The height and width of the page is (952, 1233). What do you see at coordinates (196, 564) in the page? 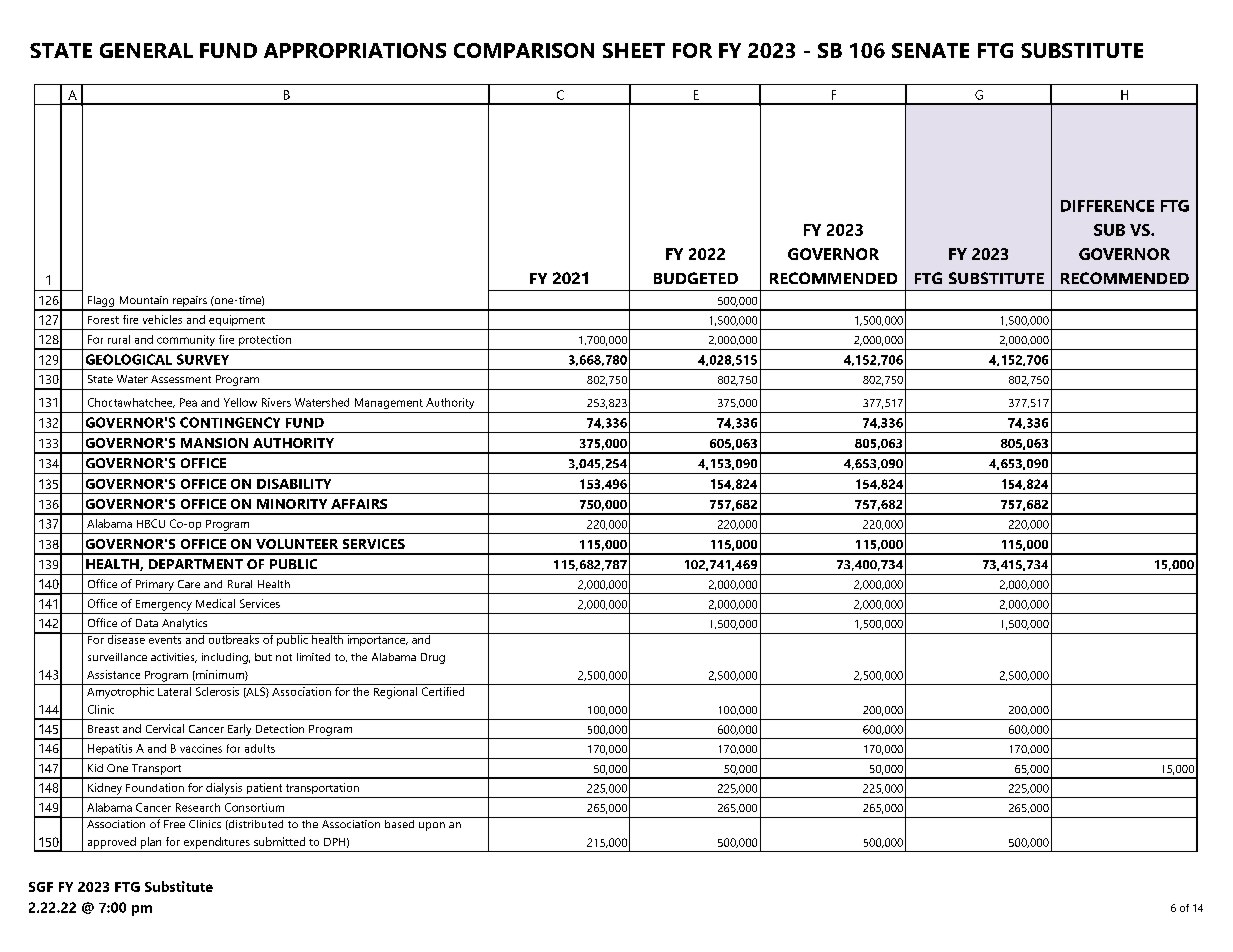
I see `DEPARTMENT` at bounding box center [196, 564].
